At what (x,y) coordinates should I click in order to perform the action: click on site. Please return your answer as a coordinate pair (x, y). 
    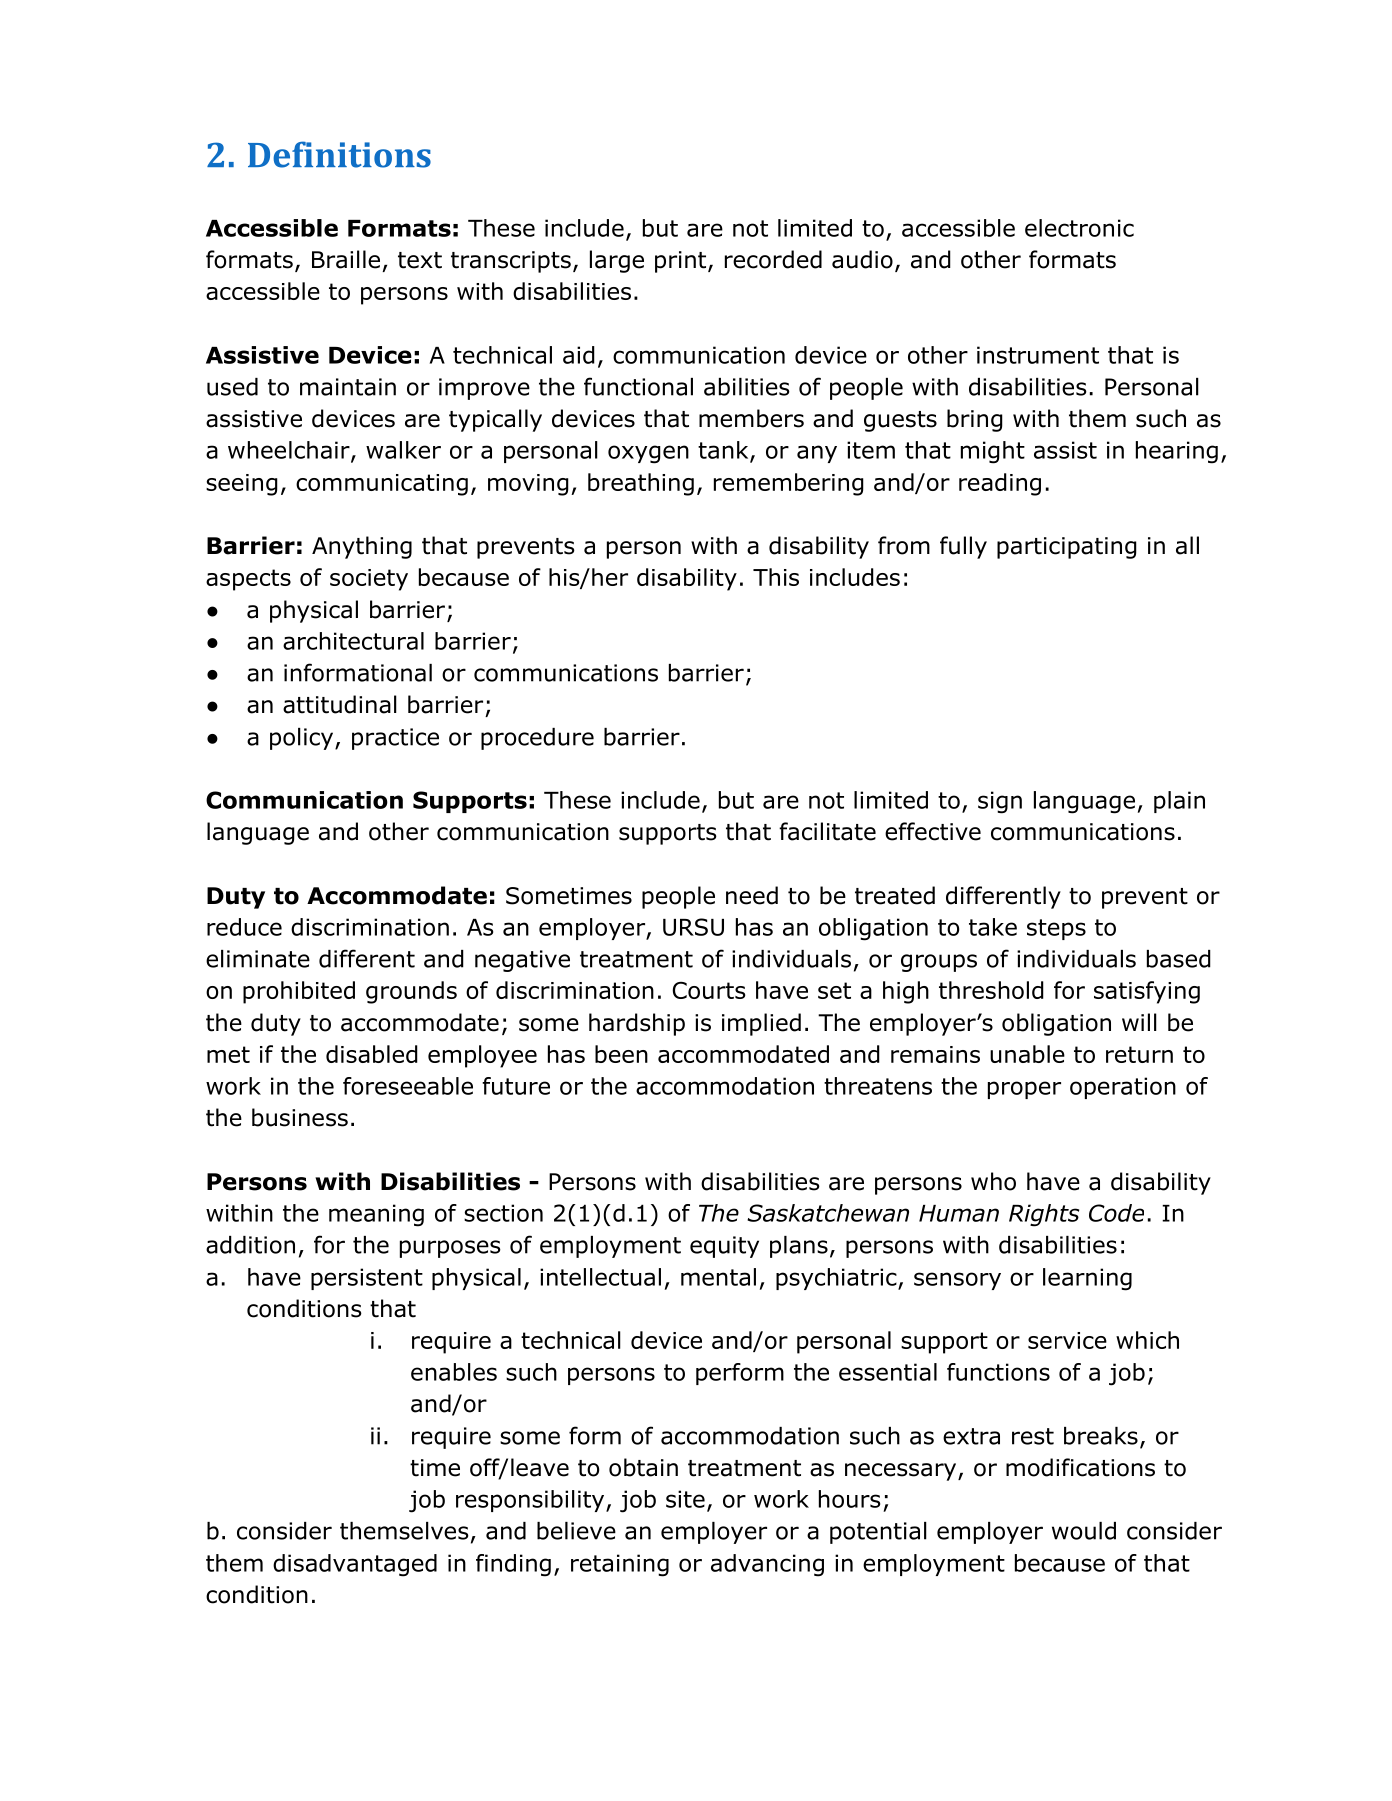
    Looking at the image, I should click on (685, 1499).
